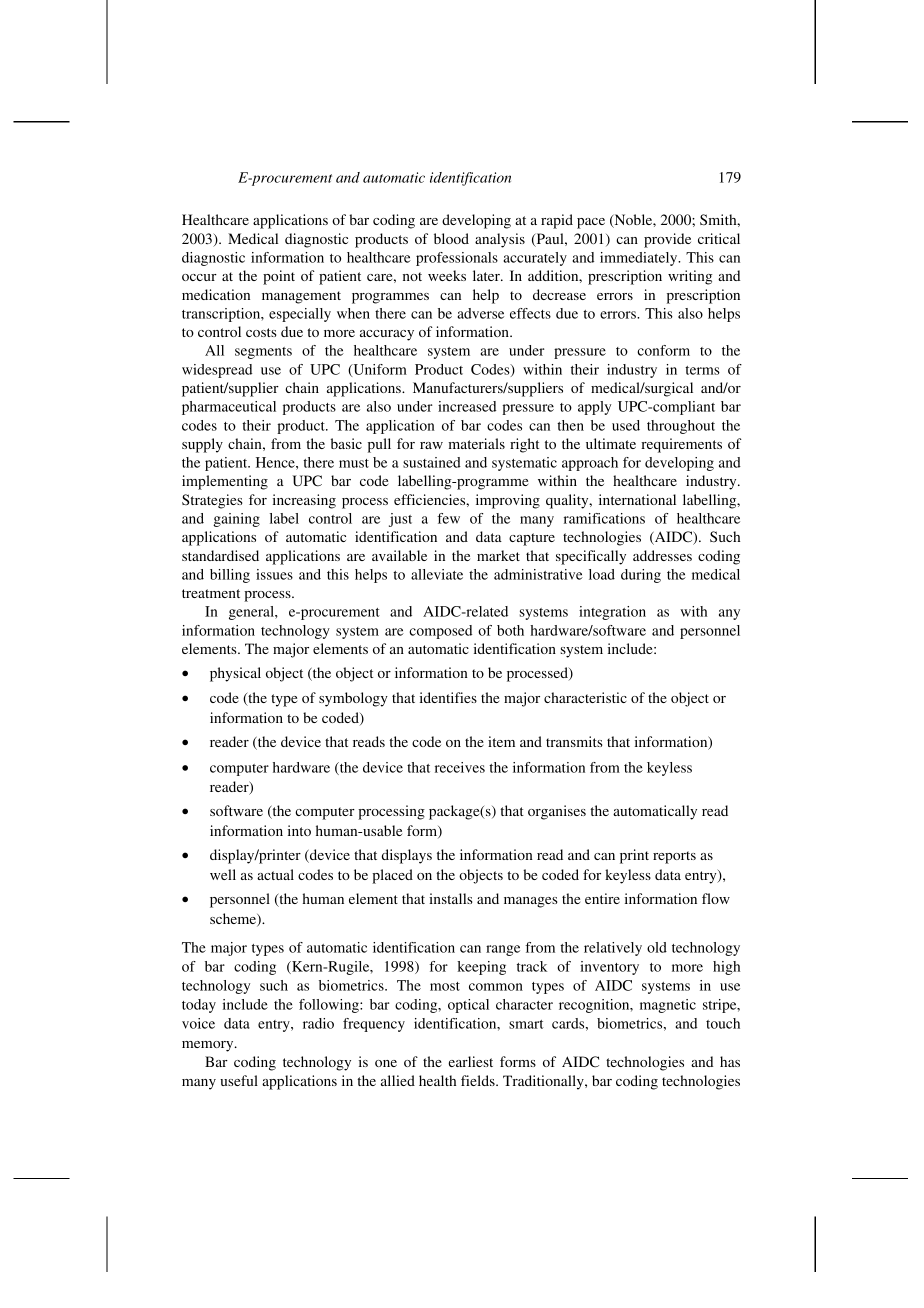 This screenshot has width=924, height=1308. I want to click on few, so click(448, 518).
